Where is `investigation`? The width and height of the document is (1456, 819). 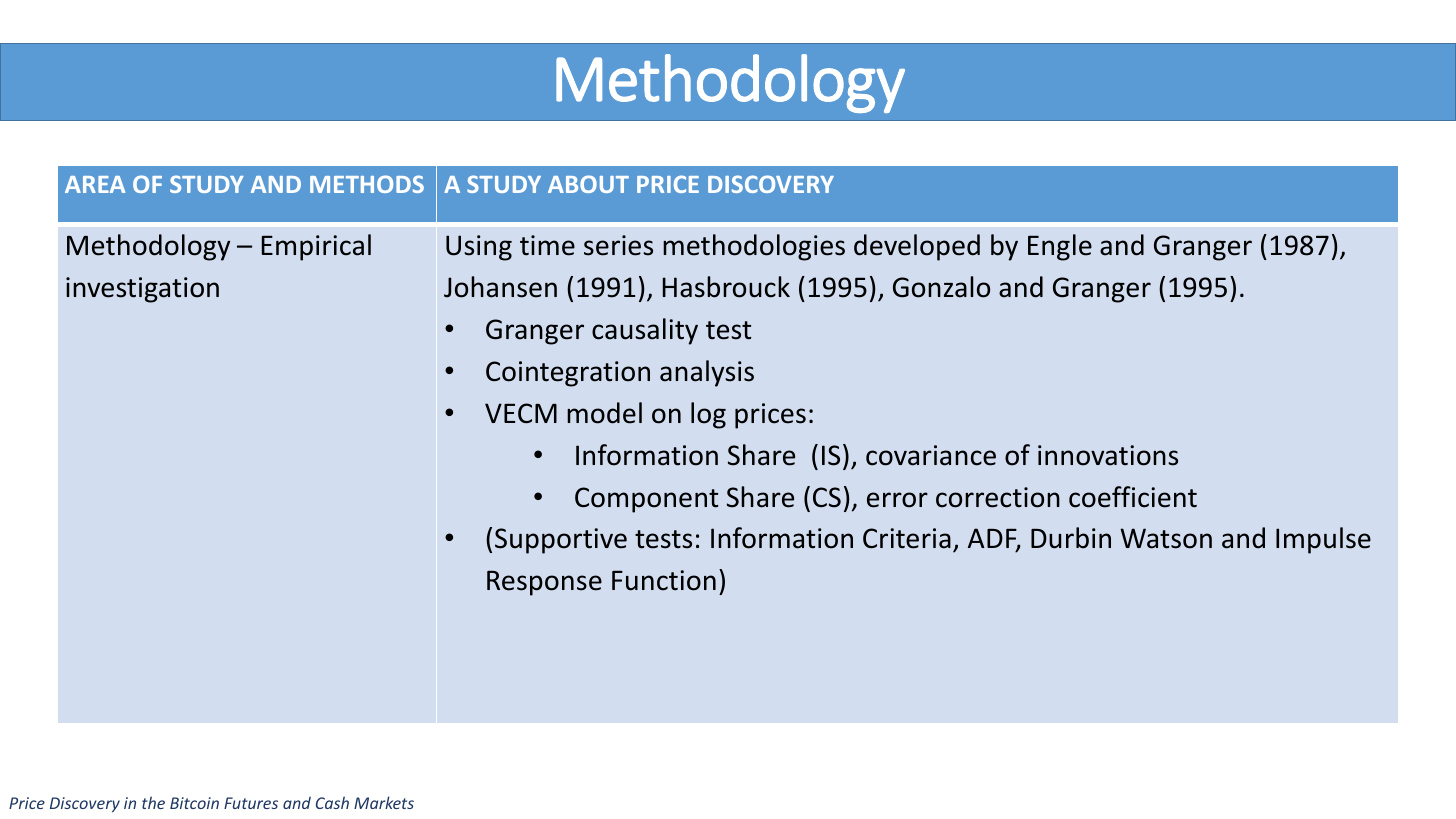 investigation is located at coordinates (142, 290).
